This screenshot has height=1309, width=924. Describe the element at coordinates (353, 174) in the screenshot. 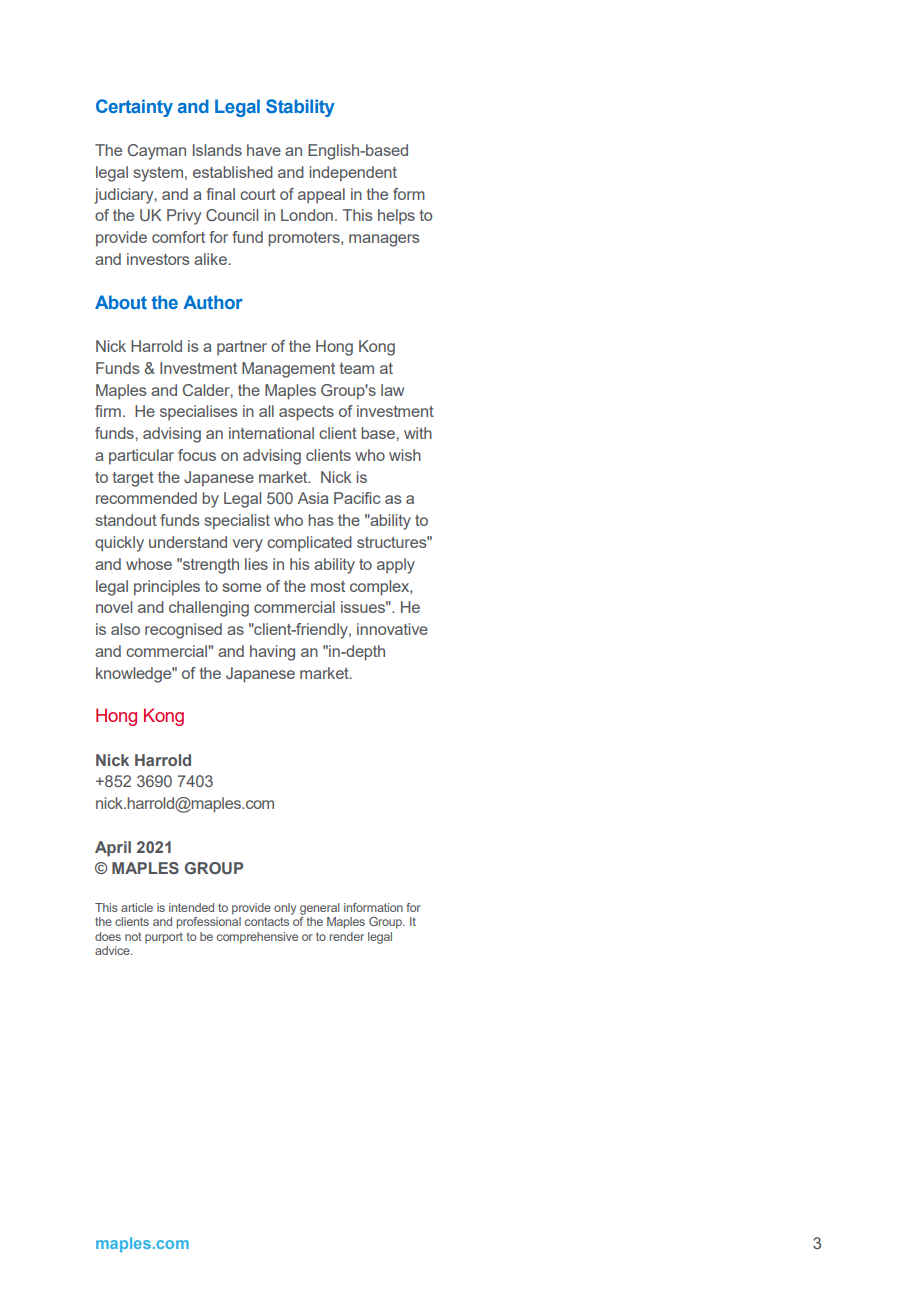

I see `independent` at that location.
